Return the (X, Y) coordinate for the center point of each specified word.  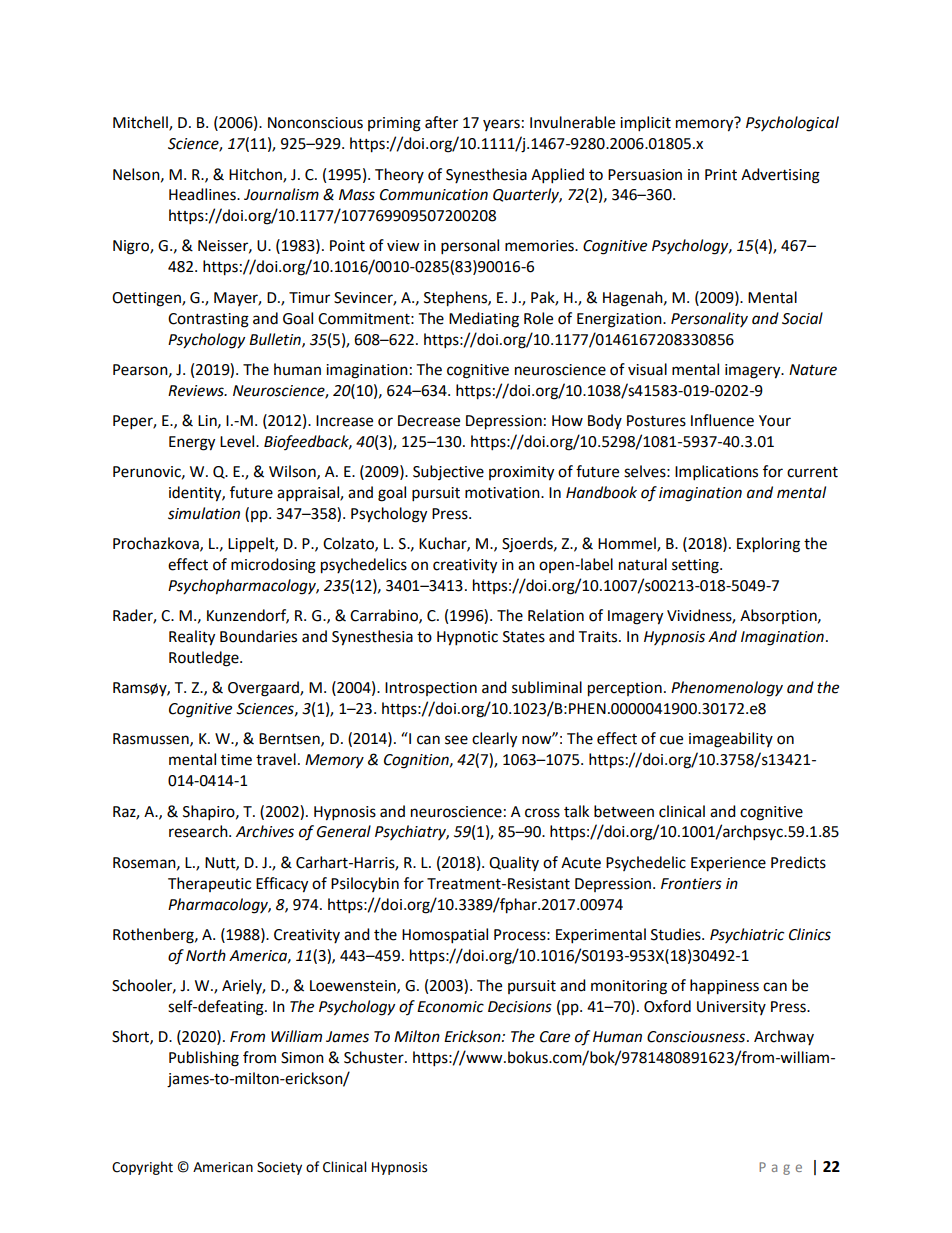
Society (279, 1168)
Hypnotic (467, 638)
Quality (514, 863)
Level (238, 441)
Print (721, 175)
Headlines (203, 194)
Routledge (205, 659)
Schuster (375, 1057)
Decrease (429, 421)
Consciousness (697, 1037)
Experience (728, 864)
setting (696, 566)
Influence (722, 420)
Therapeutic (209, 884)
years (501, 125)
